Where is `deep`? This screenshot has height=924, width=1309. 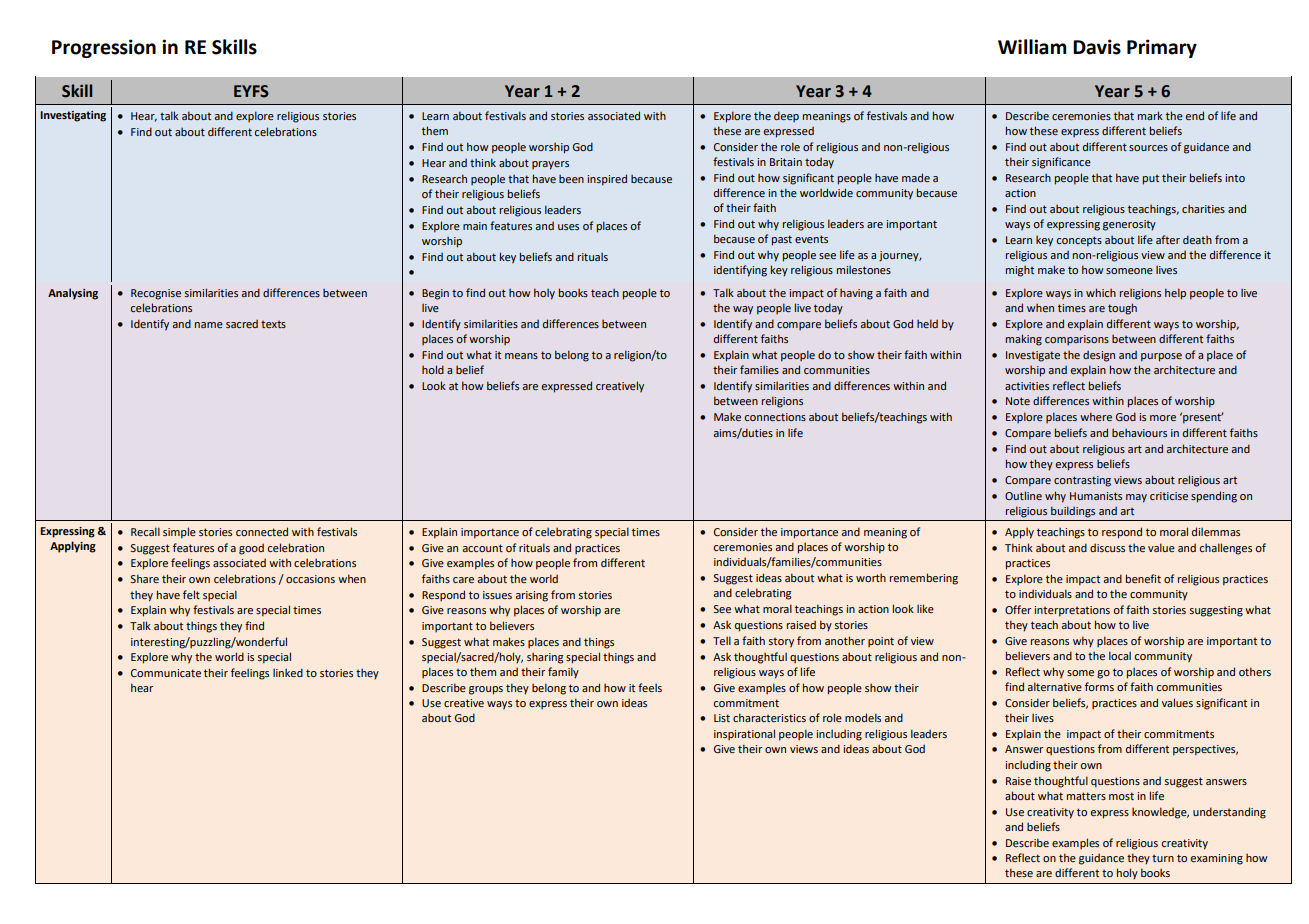
deep is located at coordinates (786, 116).
